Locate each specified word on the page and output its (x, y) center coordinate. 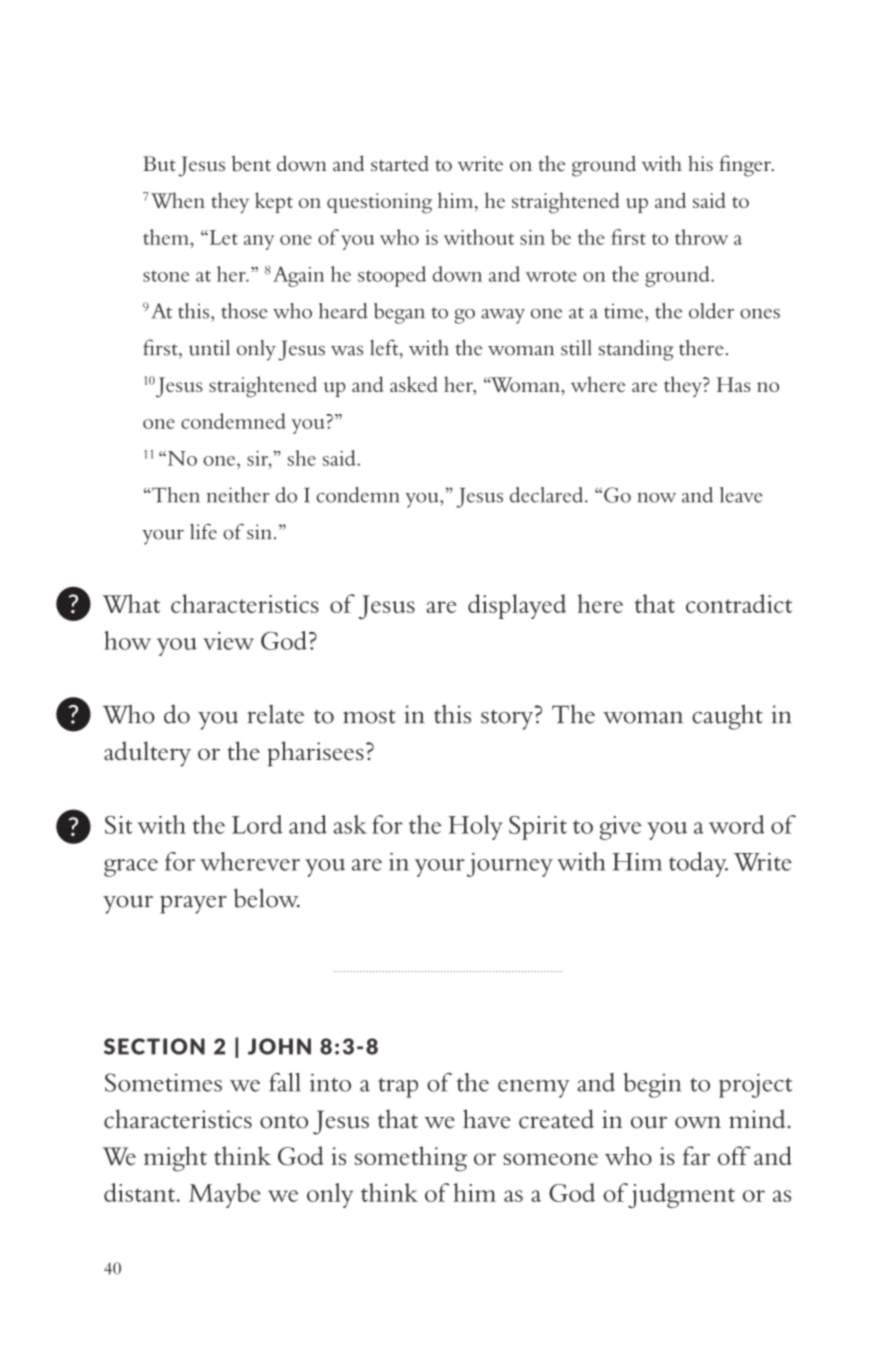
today (698, 864)
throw (701, 237)
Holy (475, 827)
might (175, 1159)
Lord (257, 824)
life (203, 531)
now (656, 498)
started (400, 164)
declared (546, 495)
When (176, 200)
